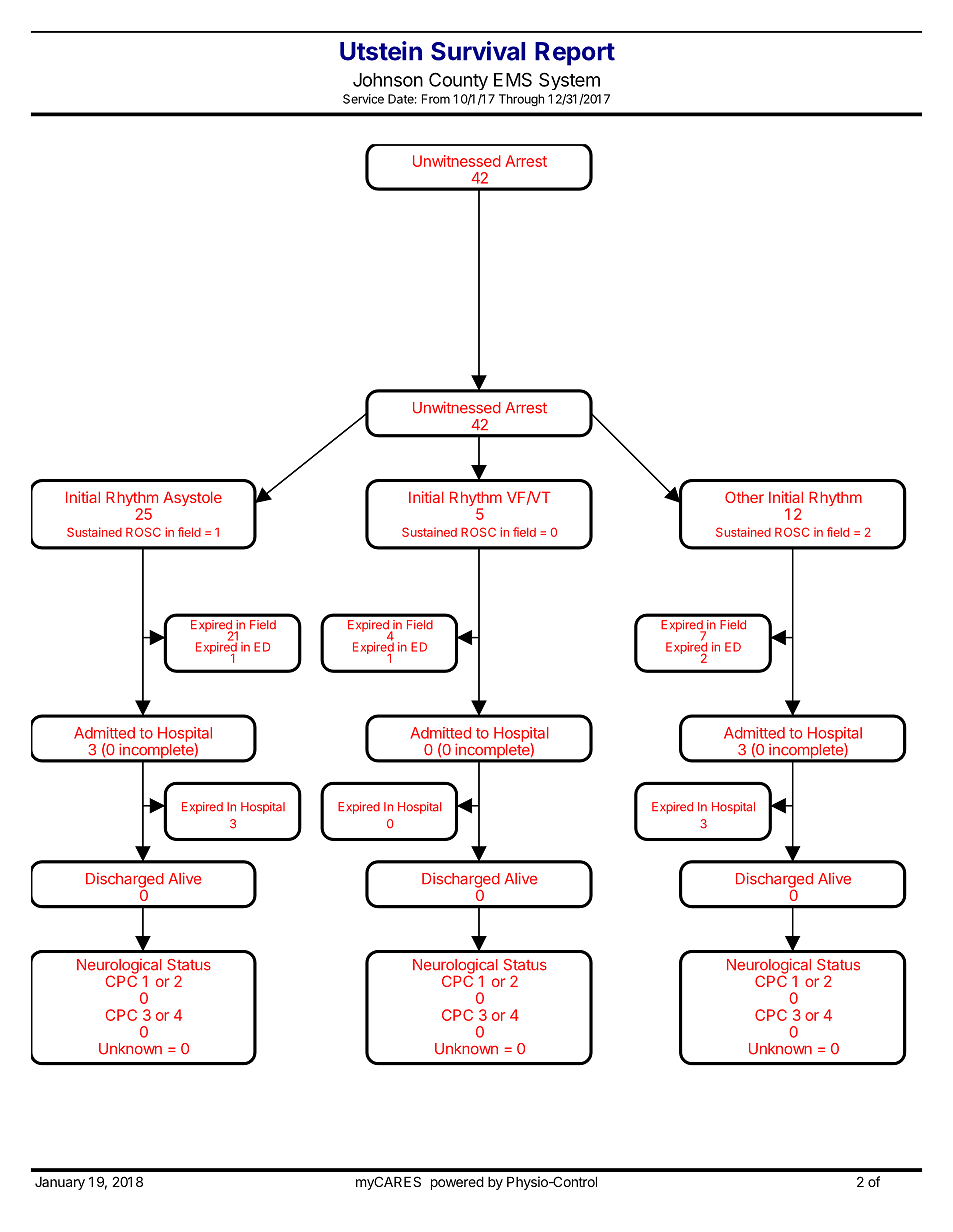  Describe the element at coordinates (744, 497) in the page. I see `Other` at that location.
